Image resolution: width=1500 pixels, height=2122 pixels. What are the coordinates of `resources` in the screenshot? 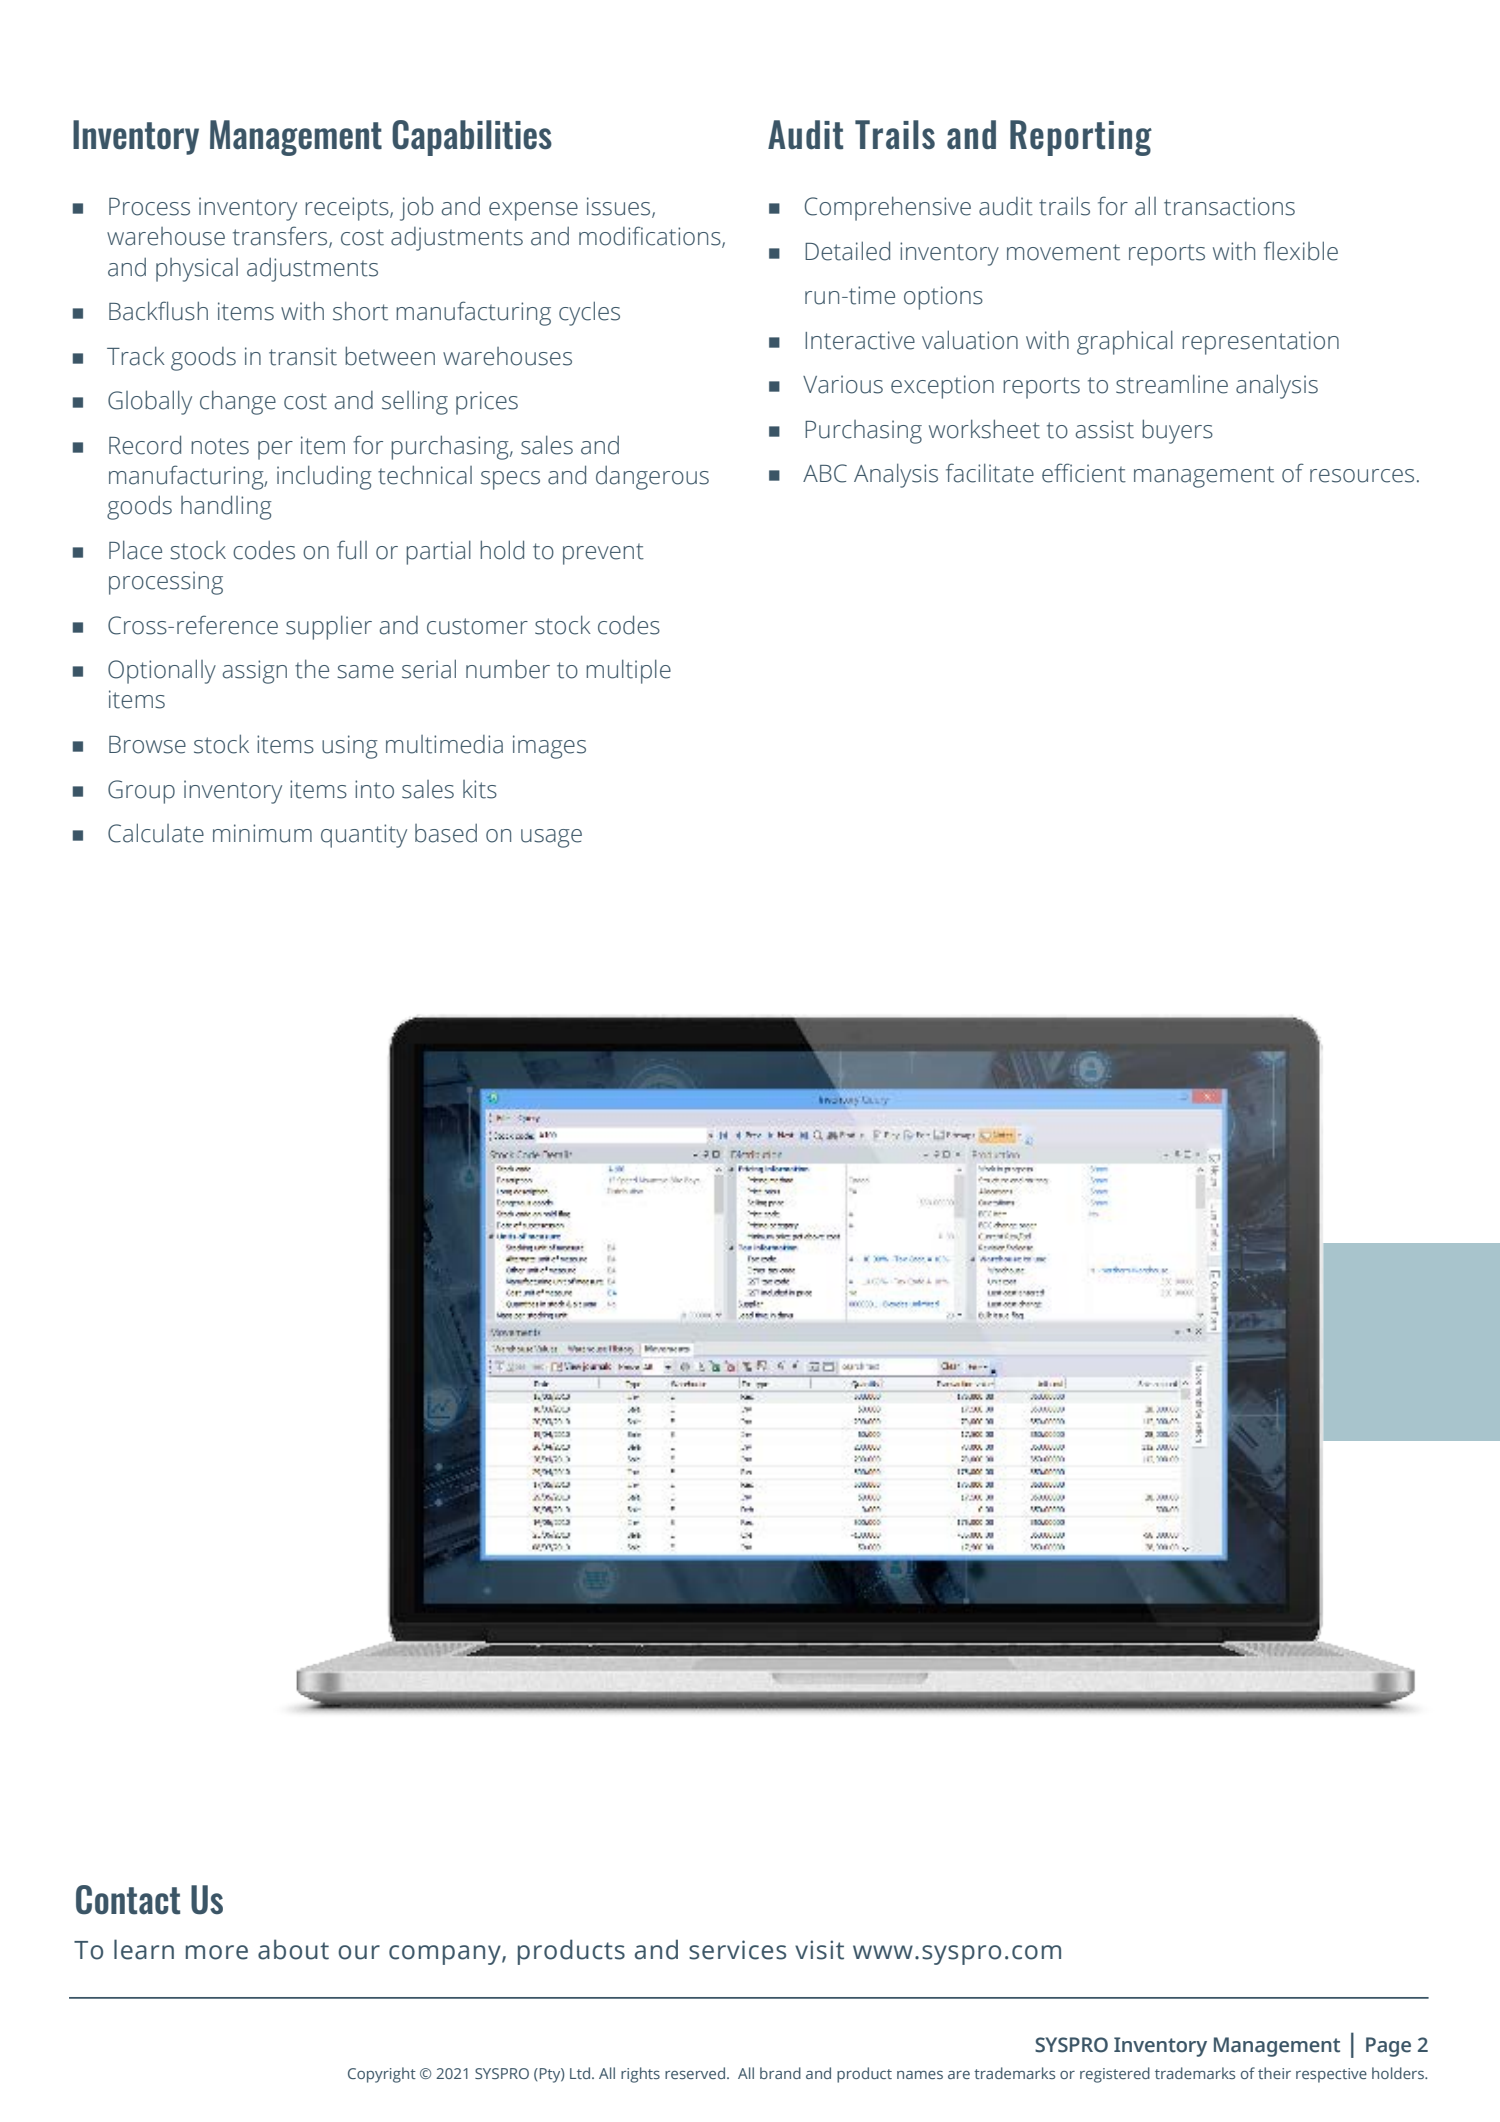 It's located at (1362, 476).
